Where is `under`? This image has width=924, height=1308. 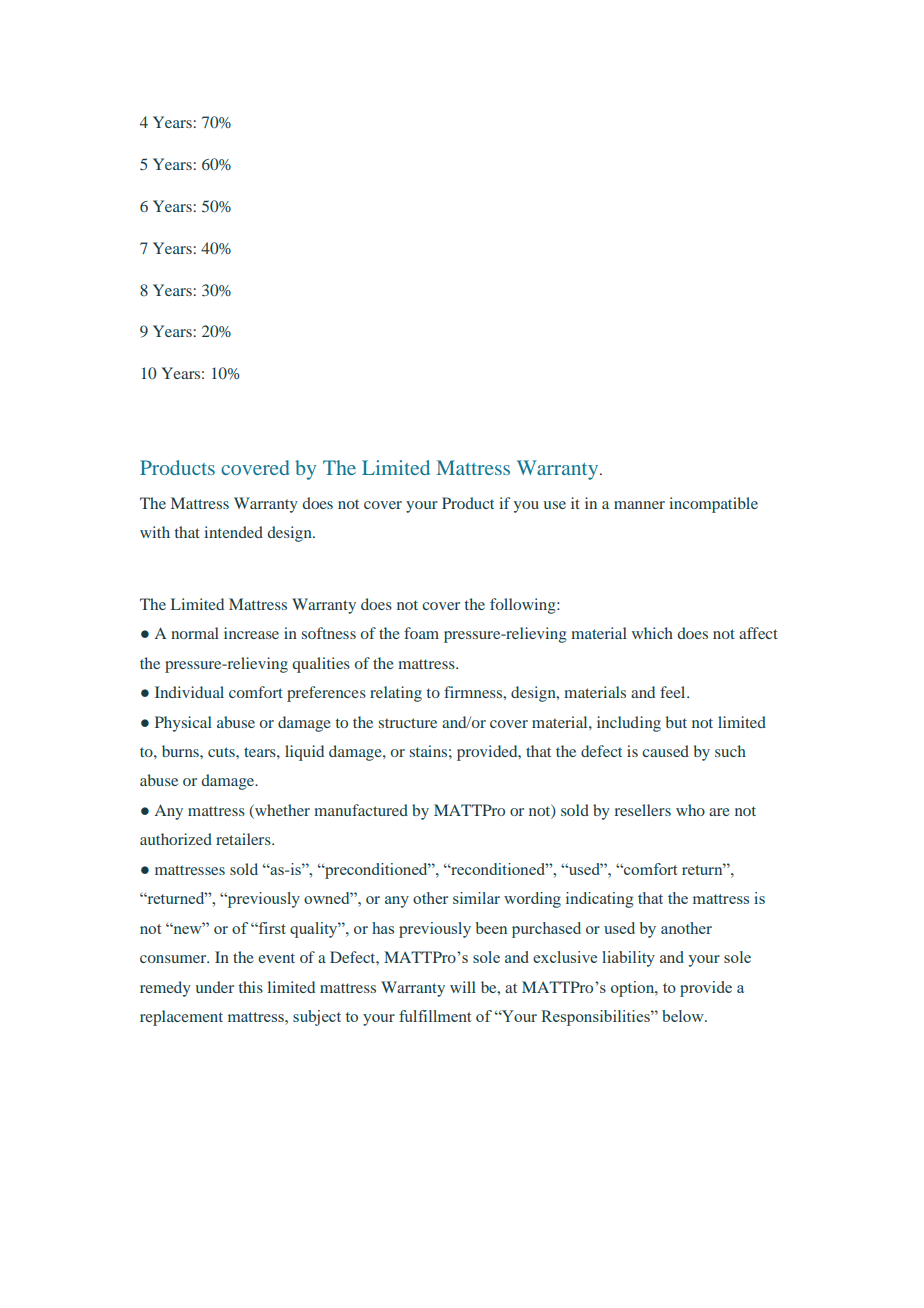
under is located at coordinates (215, 987).
